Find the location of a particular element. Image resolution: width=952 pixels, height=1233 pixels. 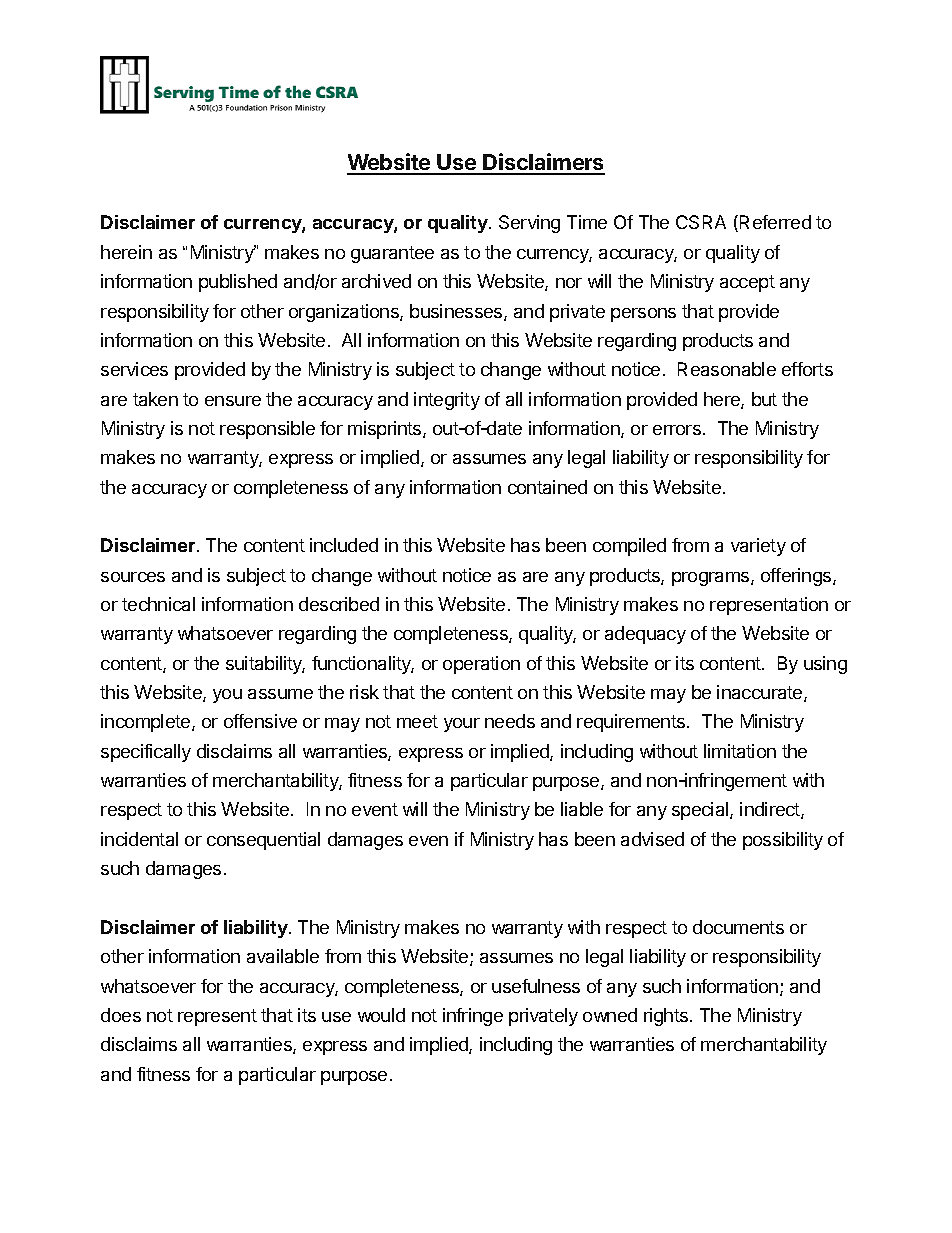

Serving is located at coordinates (529, 224).
